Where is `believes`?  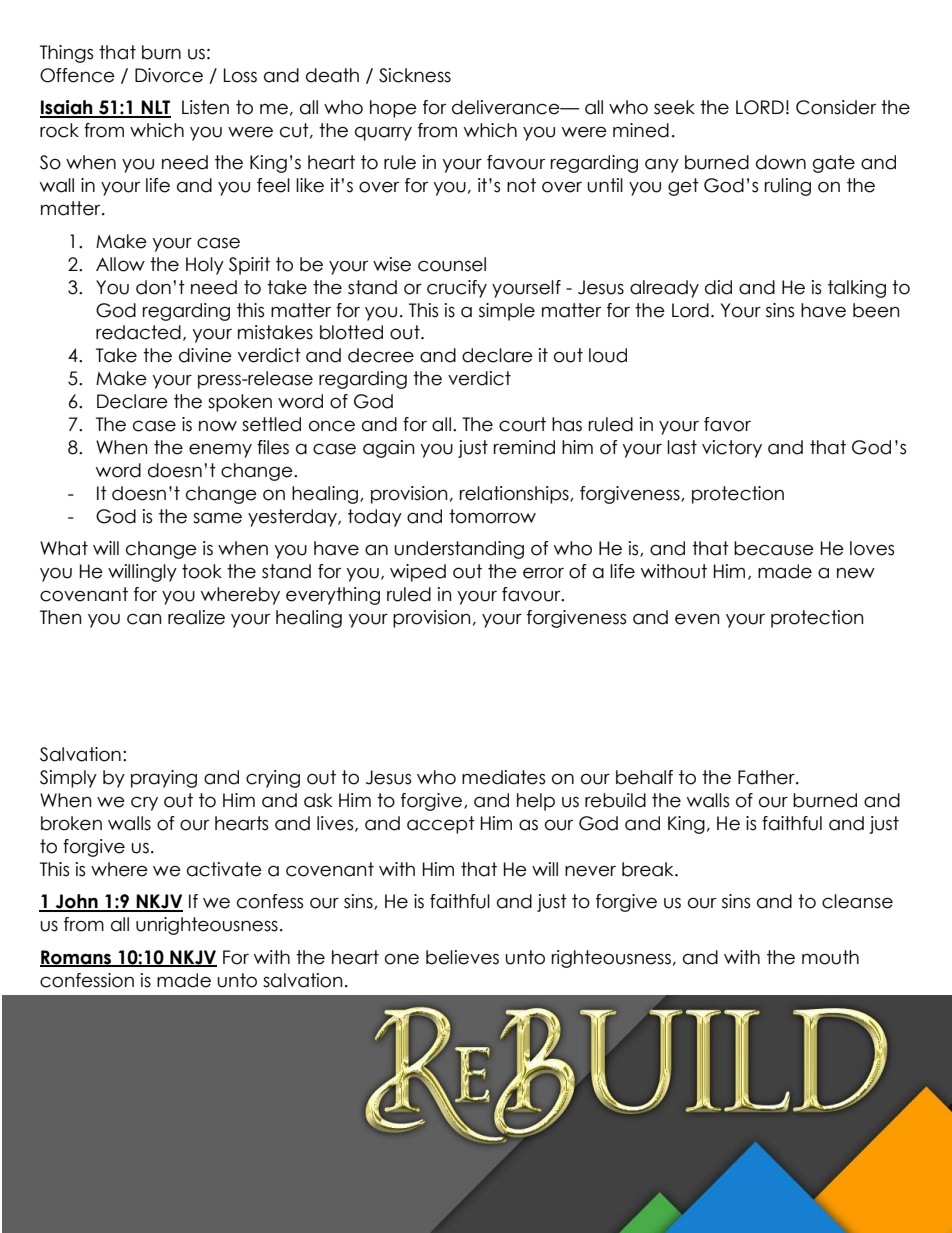 believes is located at coordinates (462, 957).
